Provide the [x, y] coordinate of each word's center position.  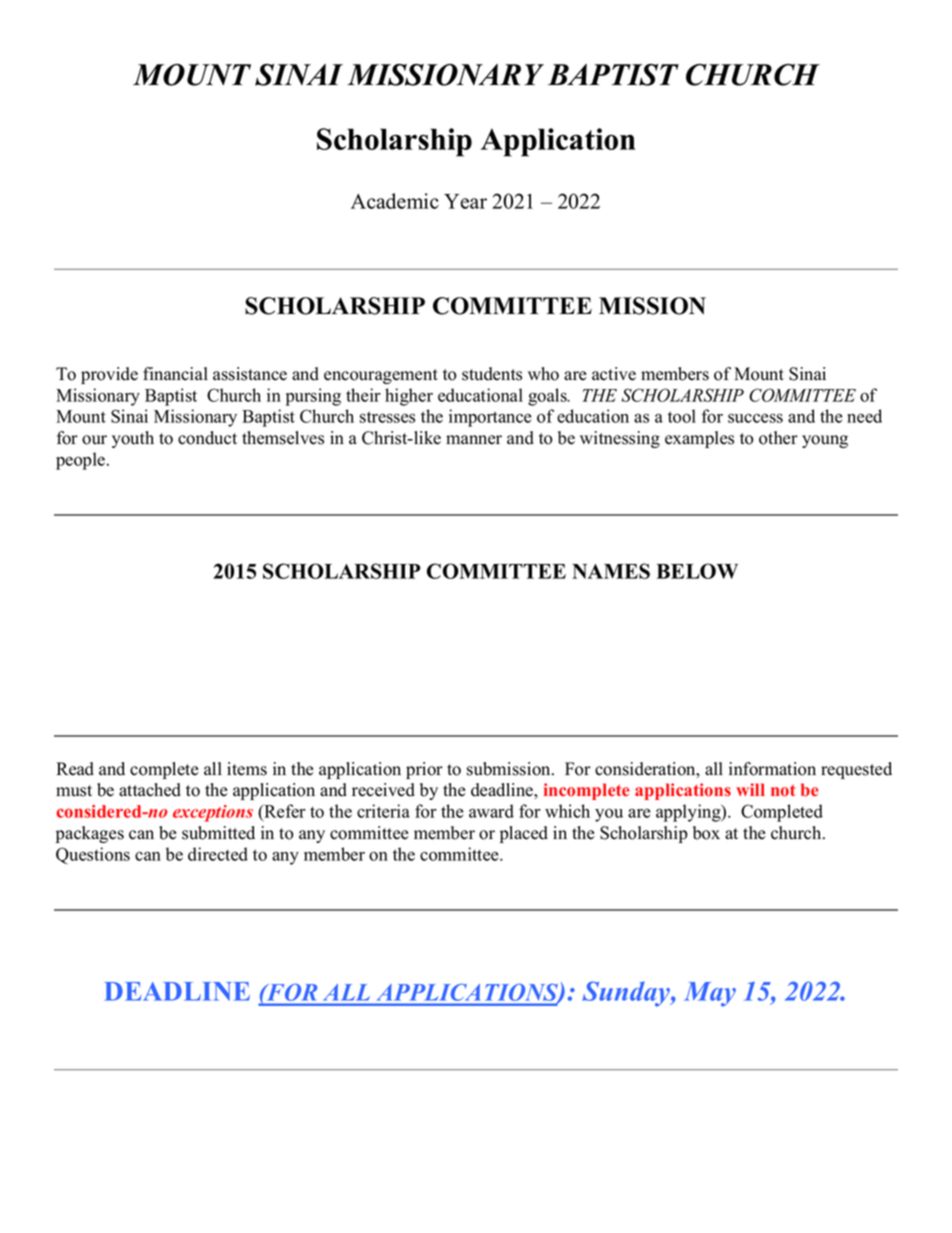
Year [465, 201]
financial [175, 374]
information [772, 769]
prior [424, 770]
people [82, 461]
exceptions [213, 813]
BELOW [697, 571]
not [783, 791]
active [614, 374]
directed [218, 854]
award [491, 811]
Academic [395, 201]
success [755, 418]
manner [474, 440]
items [247, 769]
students [492, 374]
